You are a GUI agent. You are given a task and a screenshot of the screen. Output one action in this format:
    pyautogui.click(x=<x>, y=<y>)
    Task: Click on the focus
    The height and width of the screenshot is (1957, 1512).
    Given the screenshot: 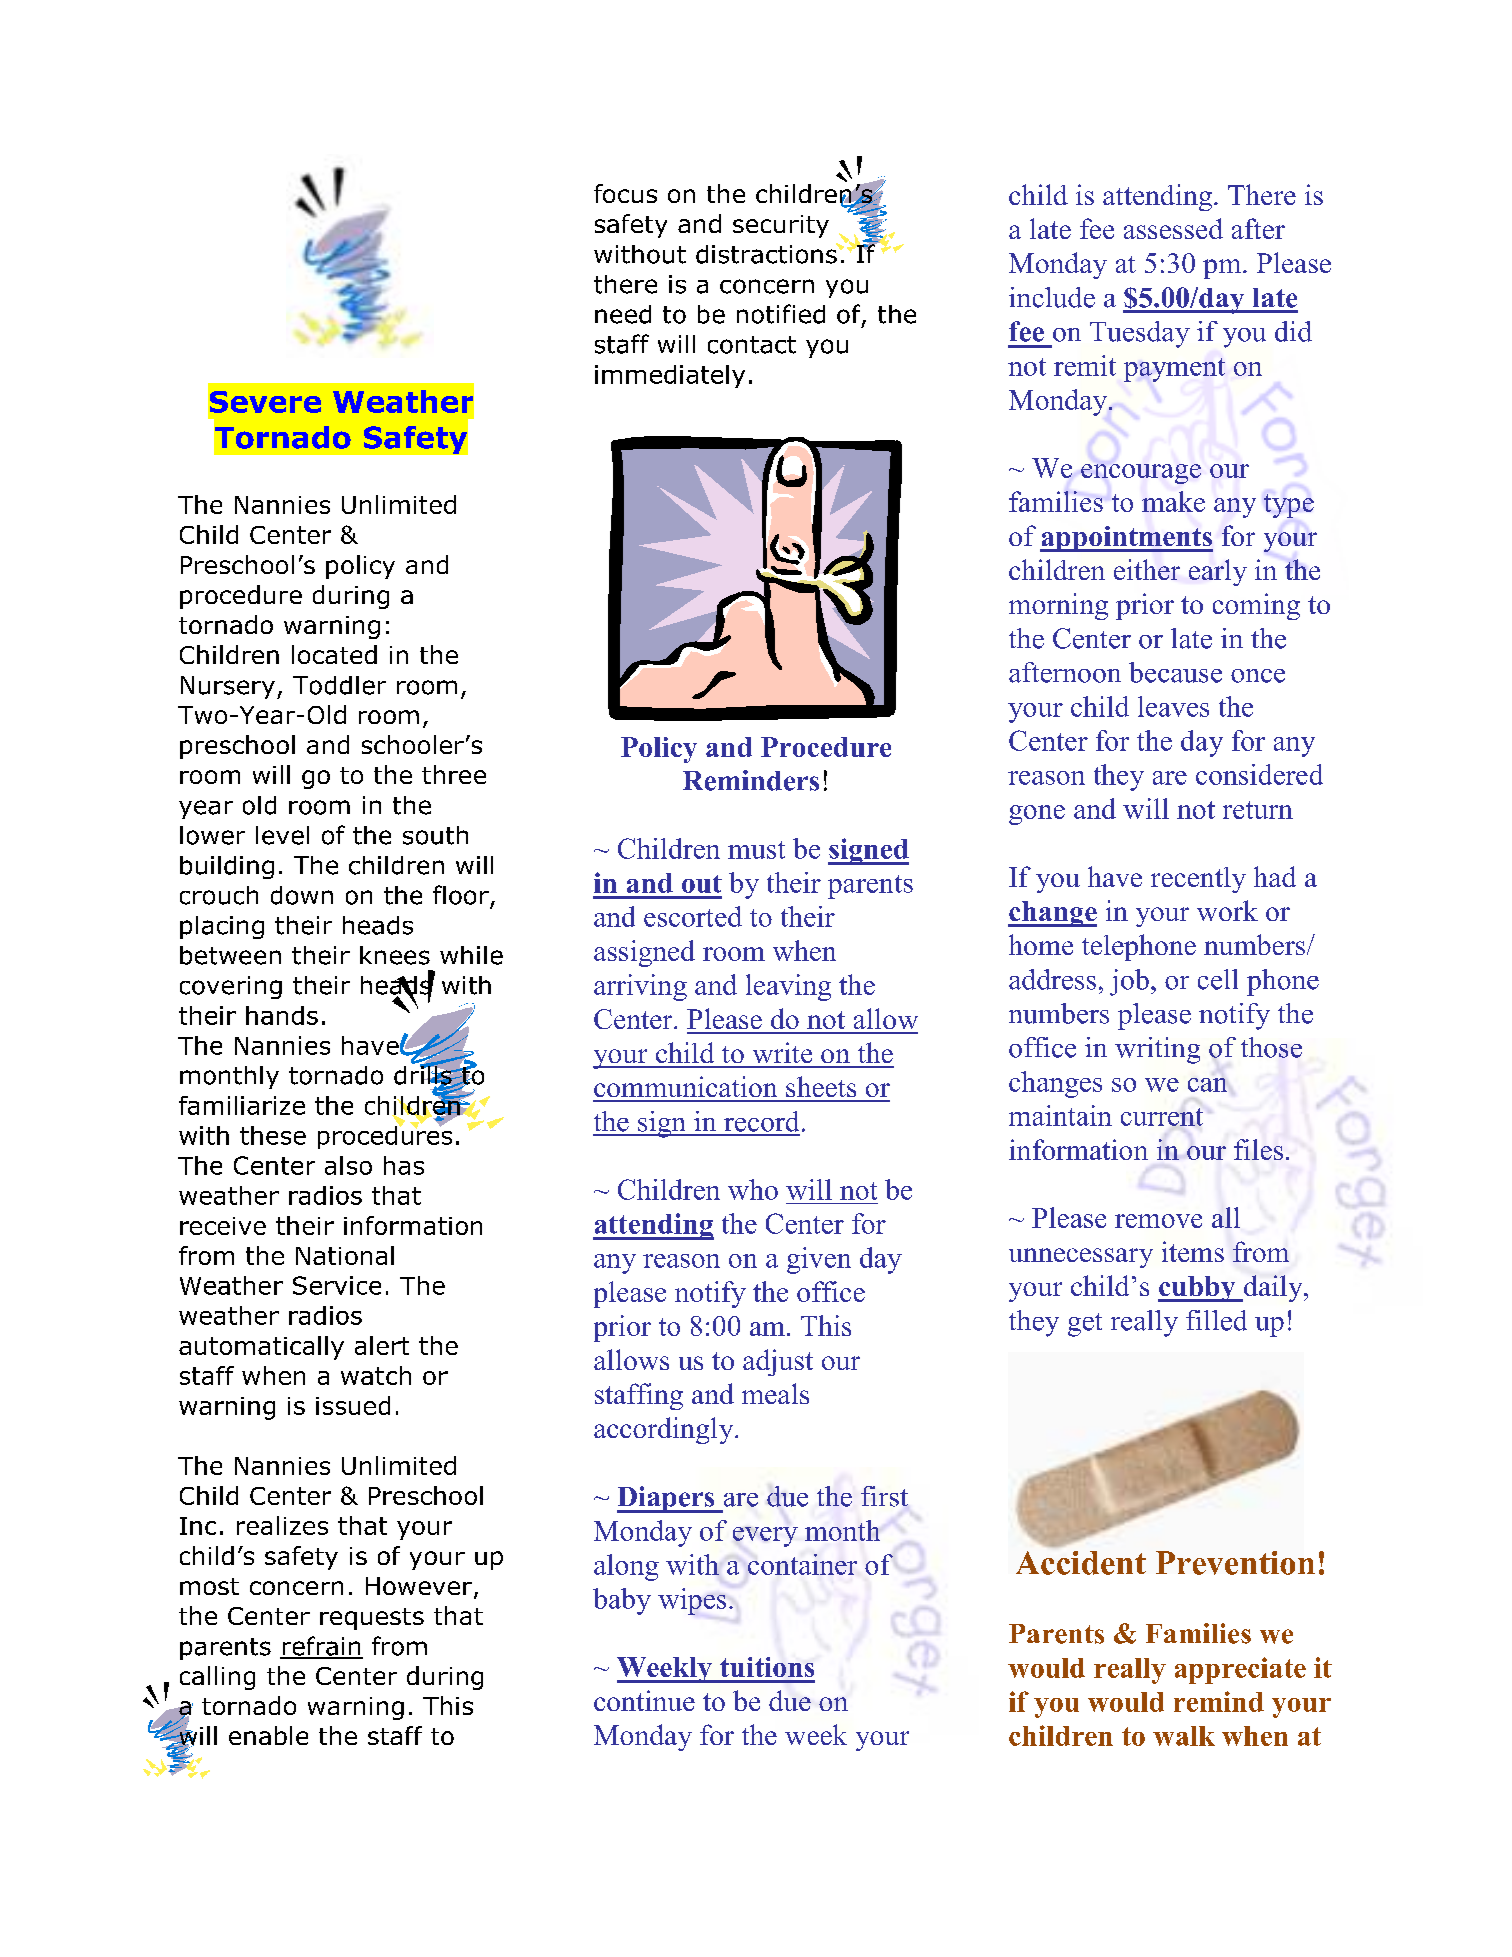 What is the action you would take?
    pyautogui.click(x=625, y=193)
